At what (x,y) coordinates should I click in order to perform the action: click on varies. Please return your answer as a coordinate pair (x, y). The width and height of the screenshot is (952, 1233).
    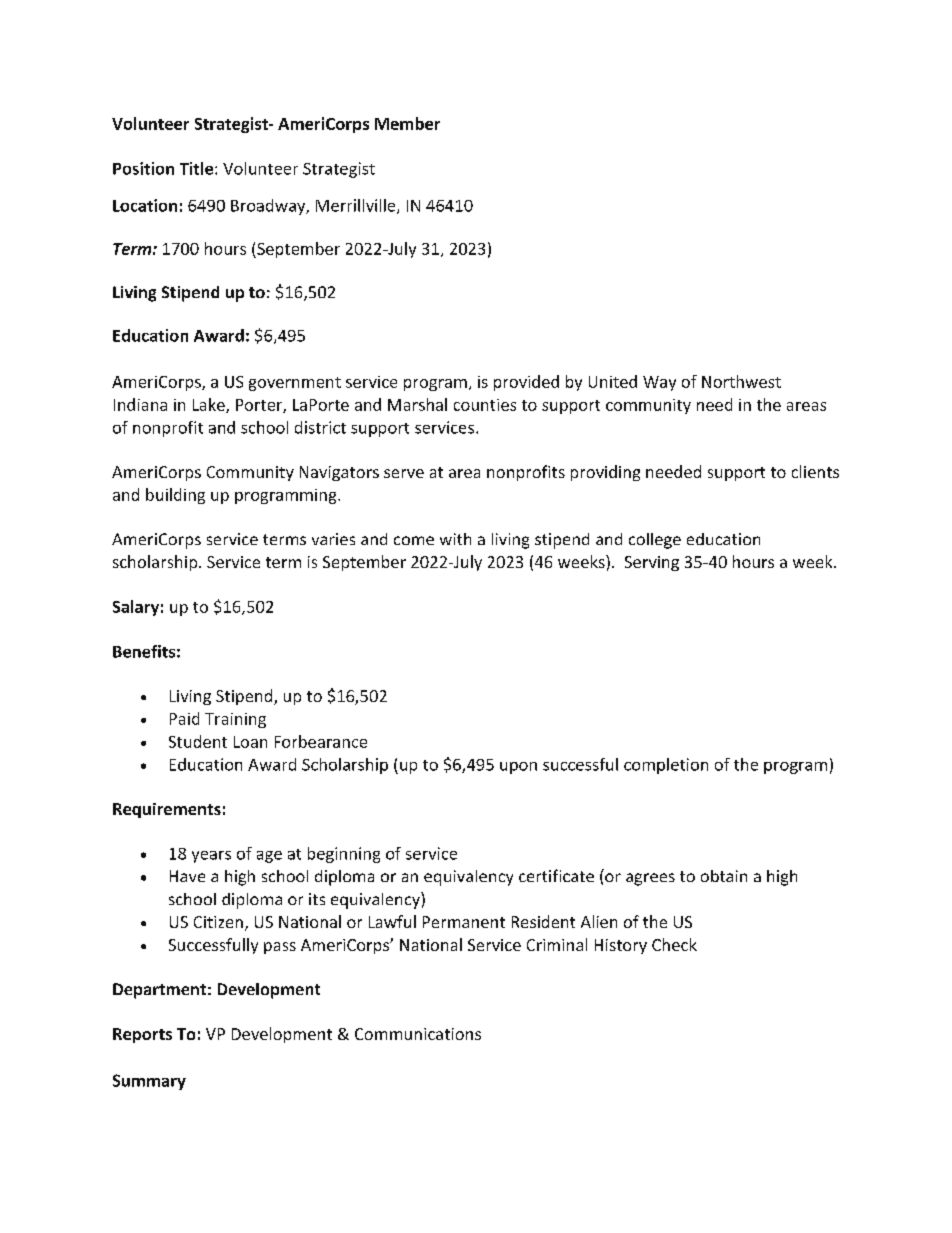
    Looking at the image, I should click on (333, 539).
